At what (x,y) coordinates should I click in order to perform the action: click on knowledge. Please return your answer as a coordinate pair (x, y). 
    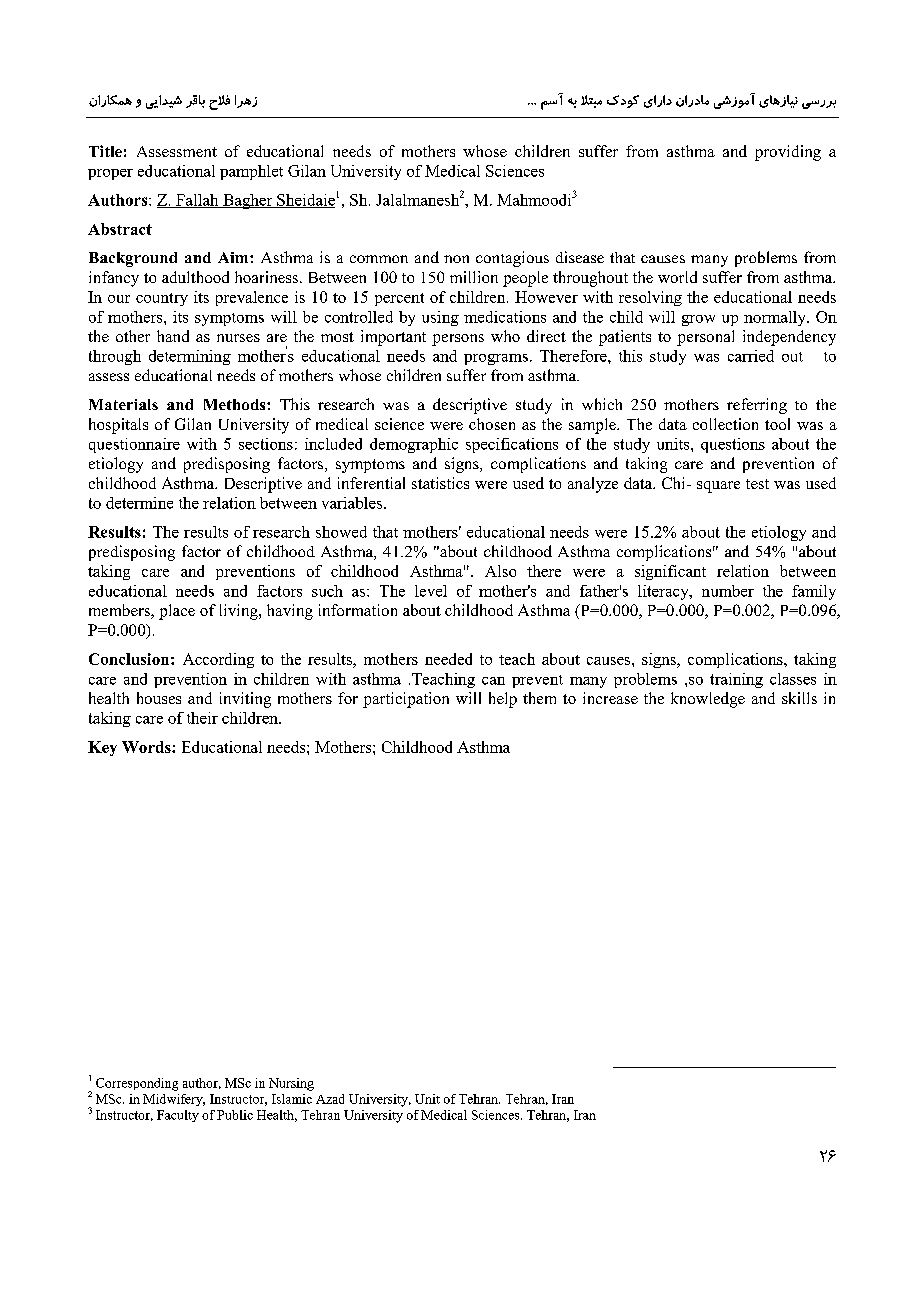
    Looking at the image, I should click on (708, 700).
